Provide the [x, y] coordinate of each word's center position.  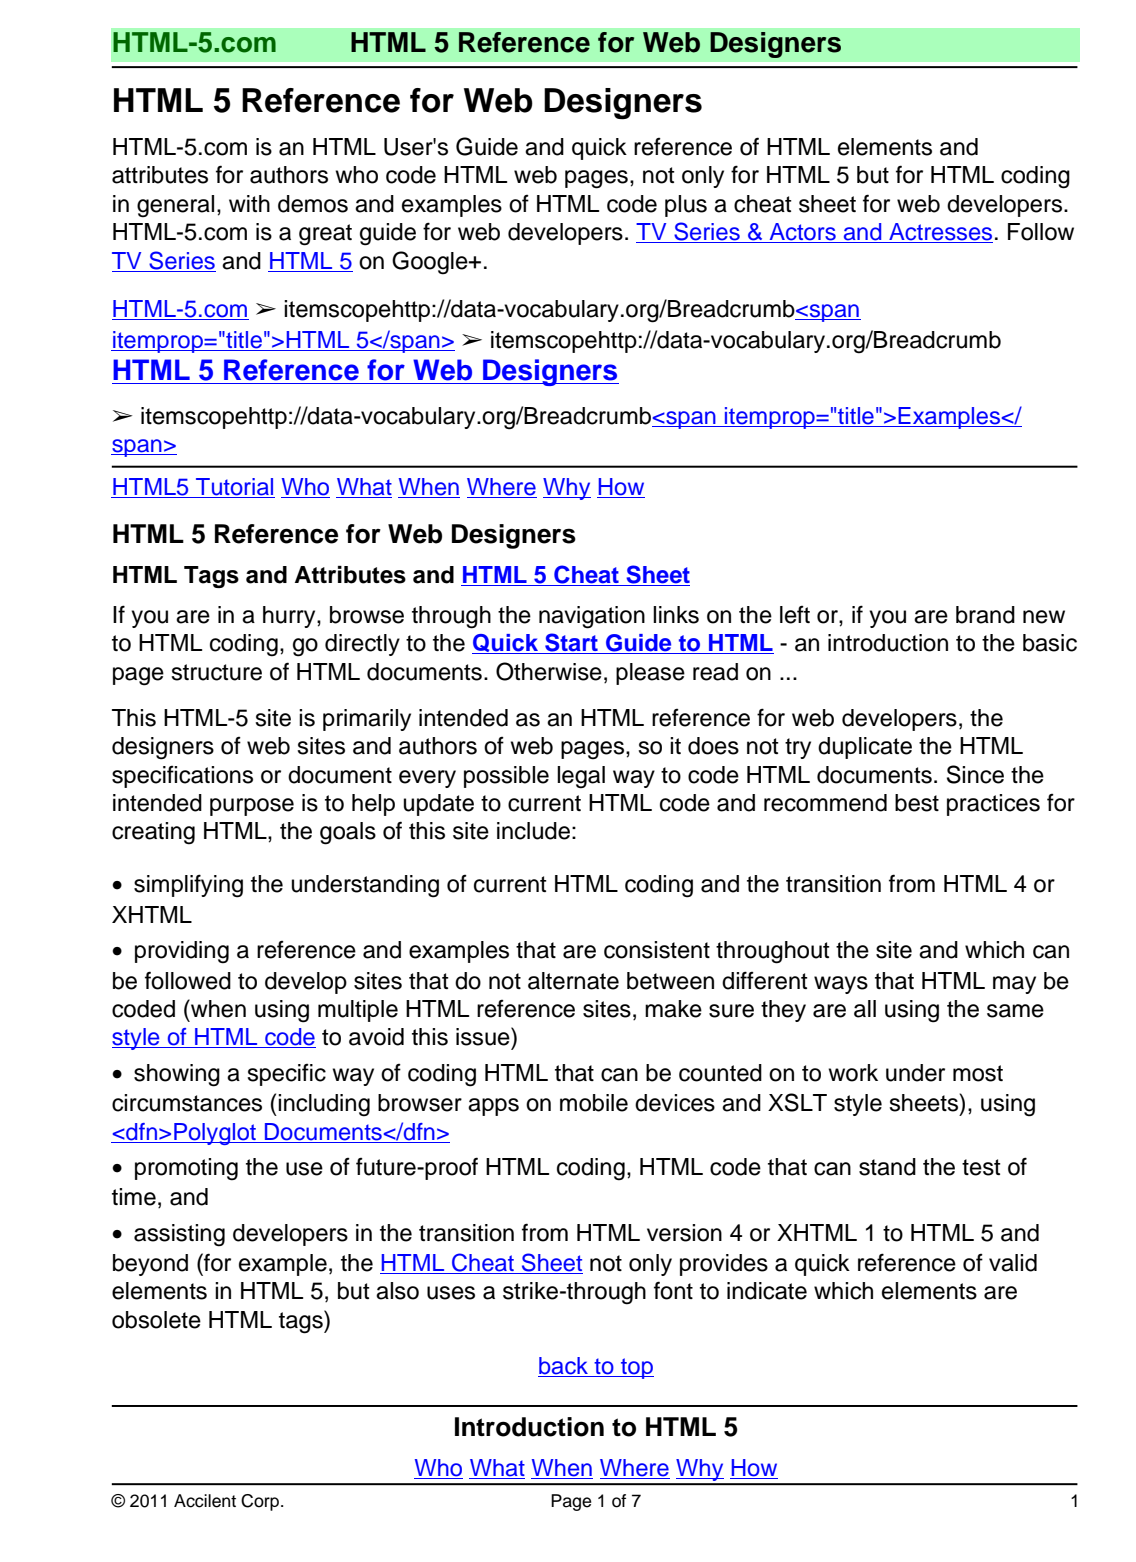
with [249, 203]
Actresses [940, 233]
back [564, 1367]
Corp [261, 1502]
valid [1013, 1263]
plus [686, 206]
